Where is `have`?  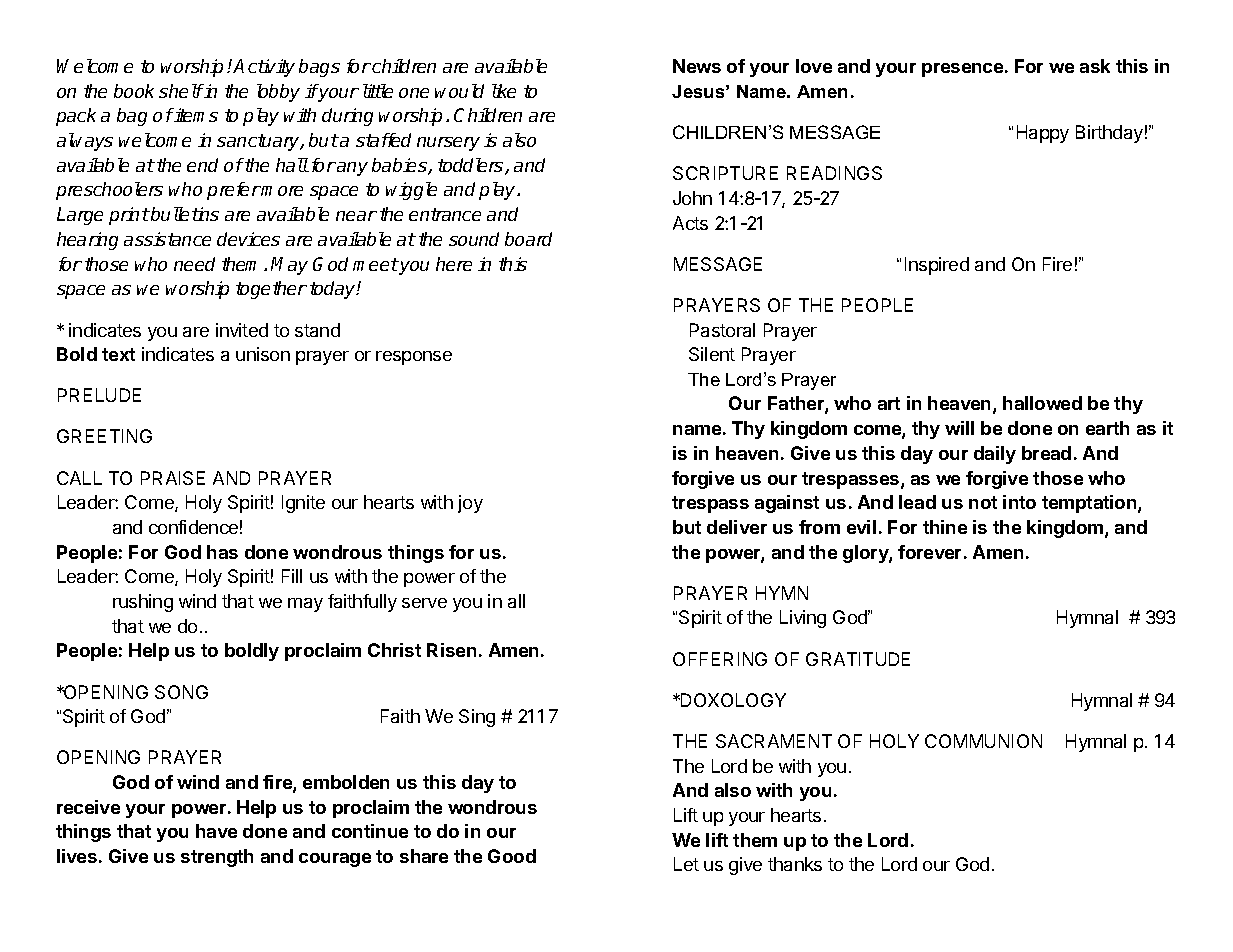 have is located at coordinates (216, 831).
